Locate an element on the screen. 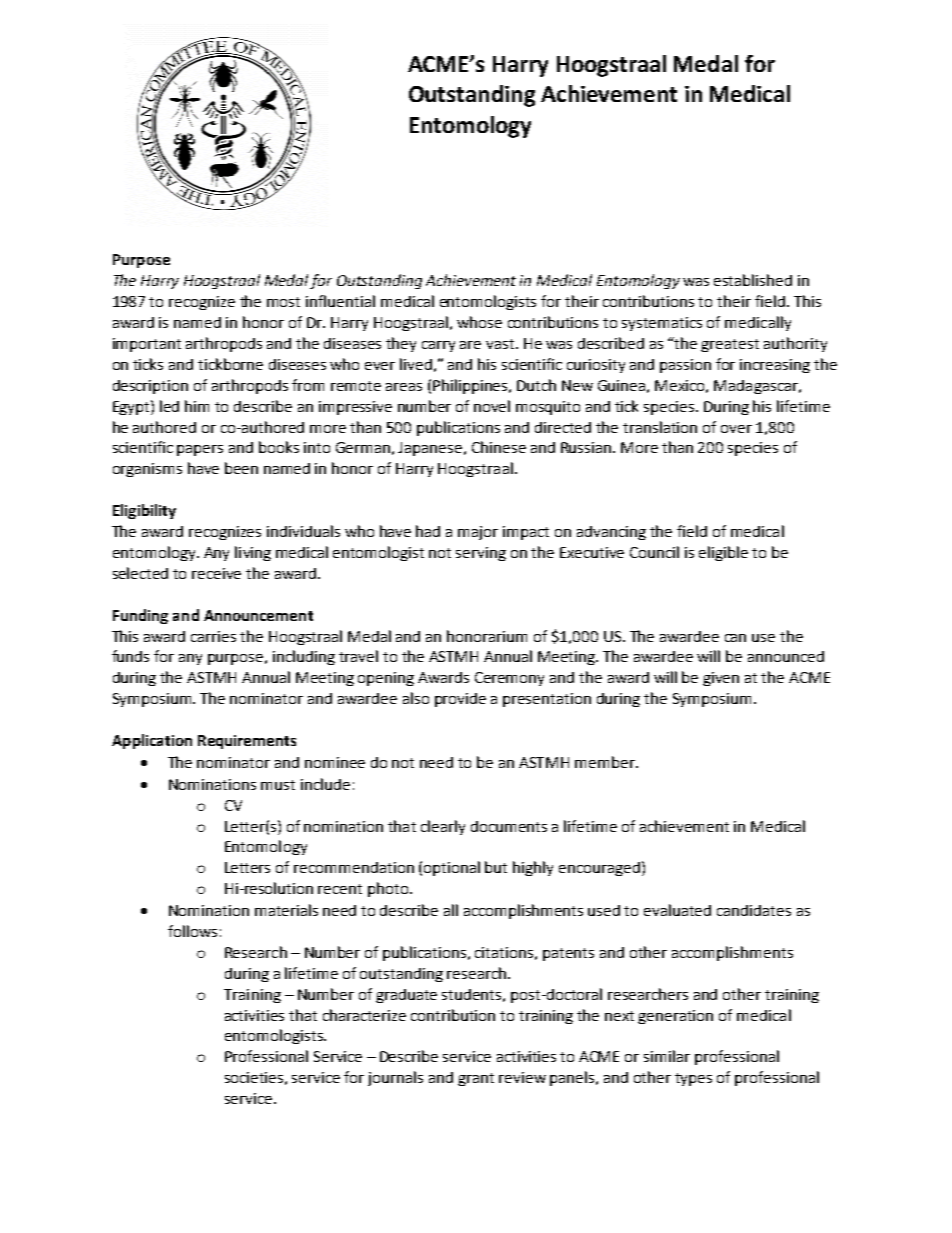 This screenshot has width=952, height=1233. materials is located at coordinates (286, 910).
